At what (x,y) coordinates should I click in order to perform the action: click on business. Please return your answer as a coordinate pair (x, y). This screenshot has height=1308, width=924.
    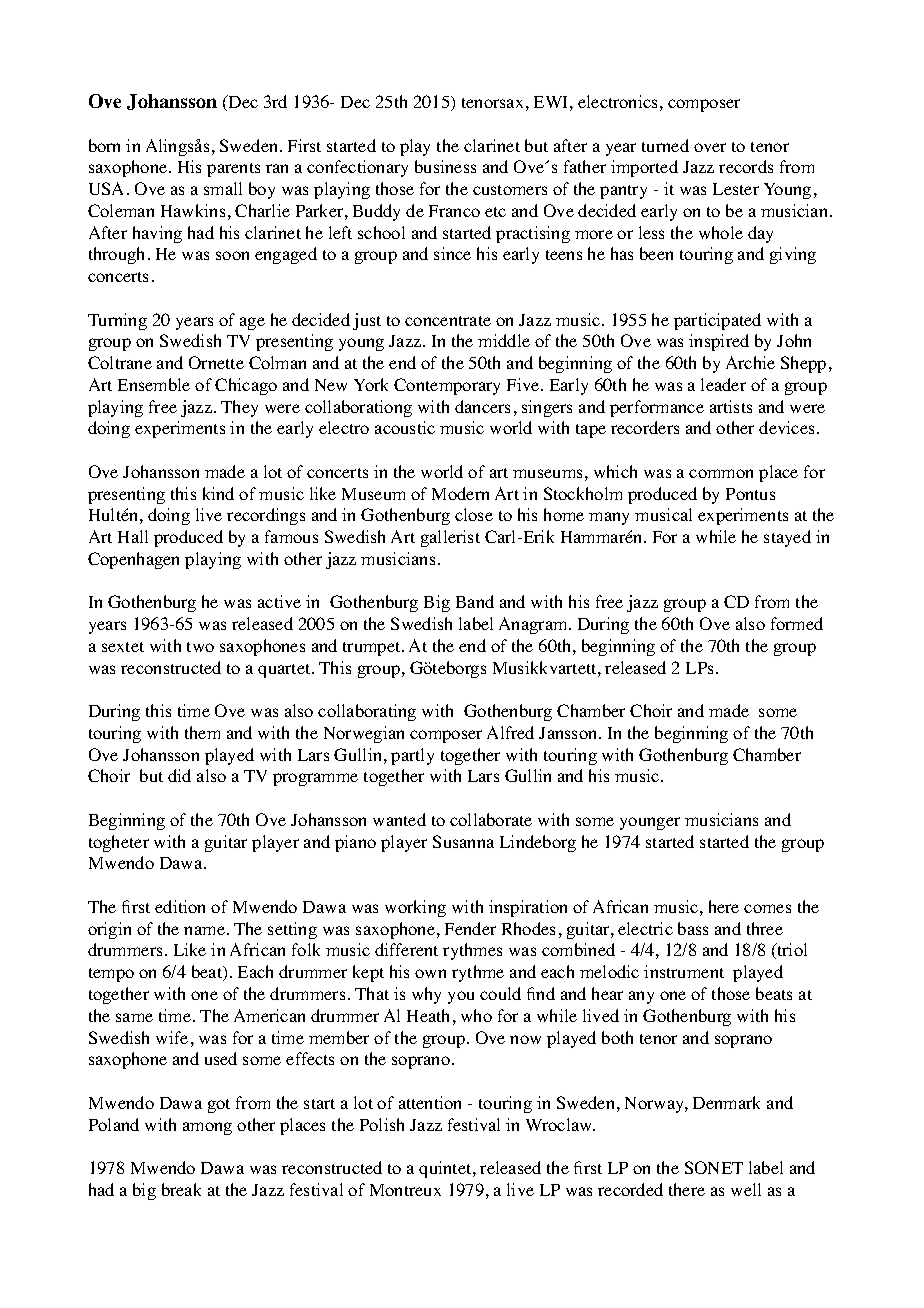
    Looking at the image, I should click on (445, 166).
